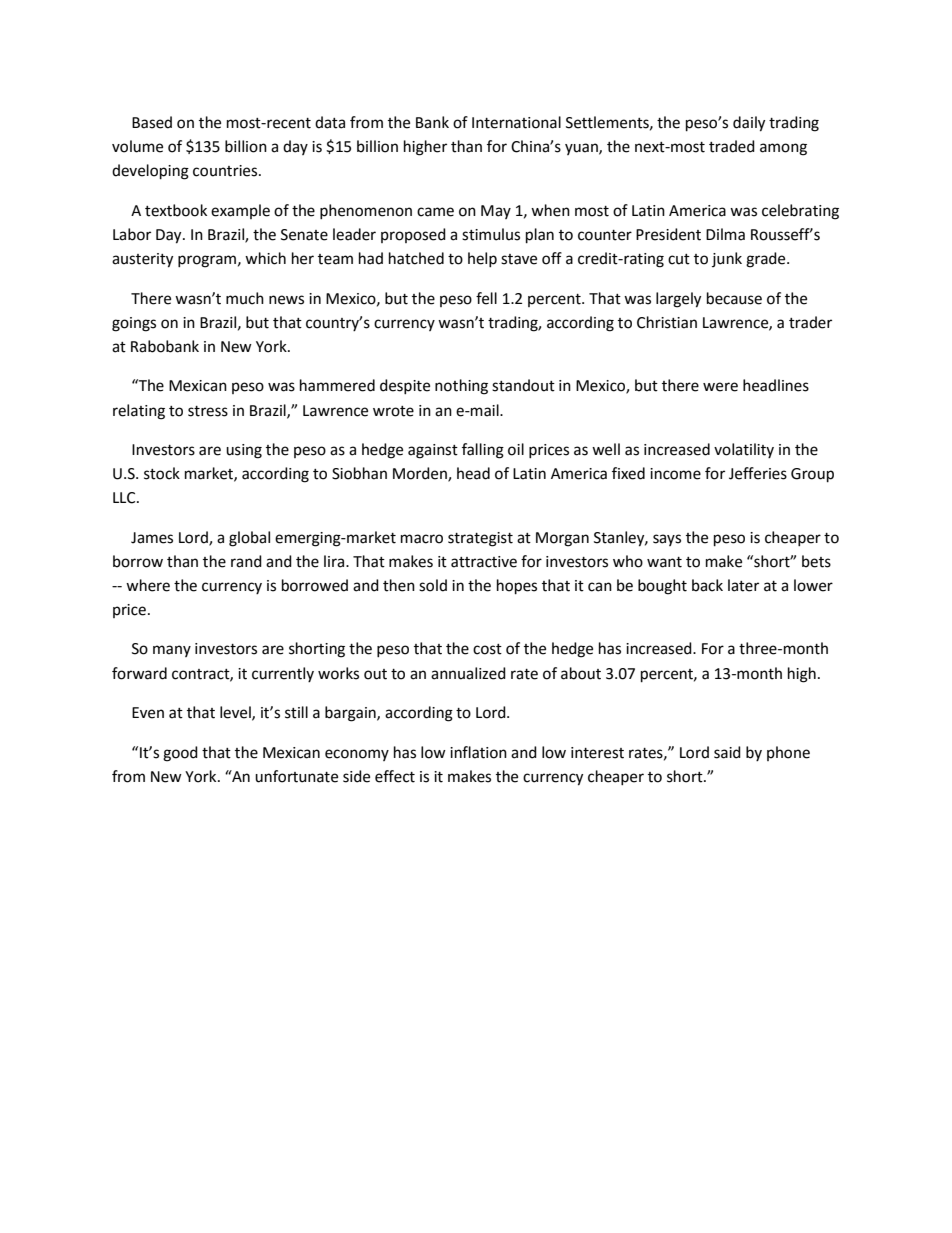 This image has width=952, height=1233. Describe the element at coordinates (180, 754) in the image. I see `good` at that location.
